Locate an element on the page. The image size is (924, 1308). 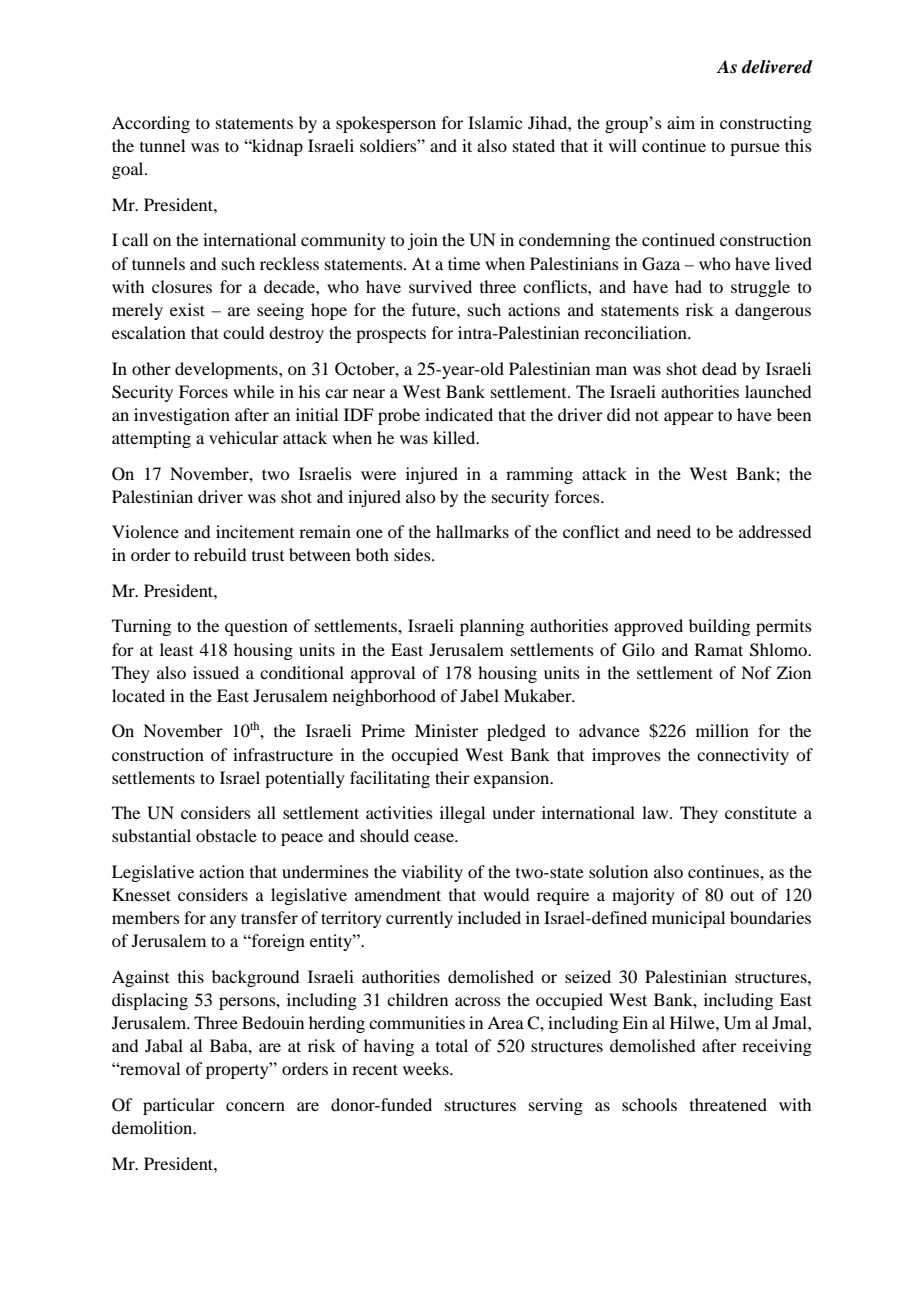
planning is located at coordinates (492, 627).
